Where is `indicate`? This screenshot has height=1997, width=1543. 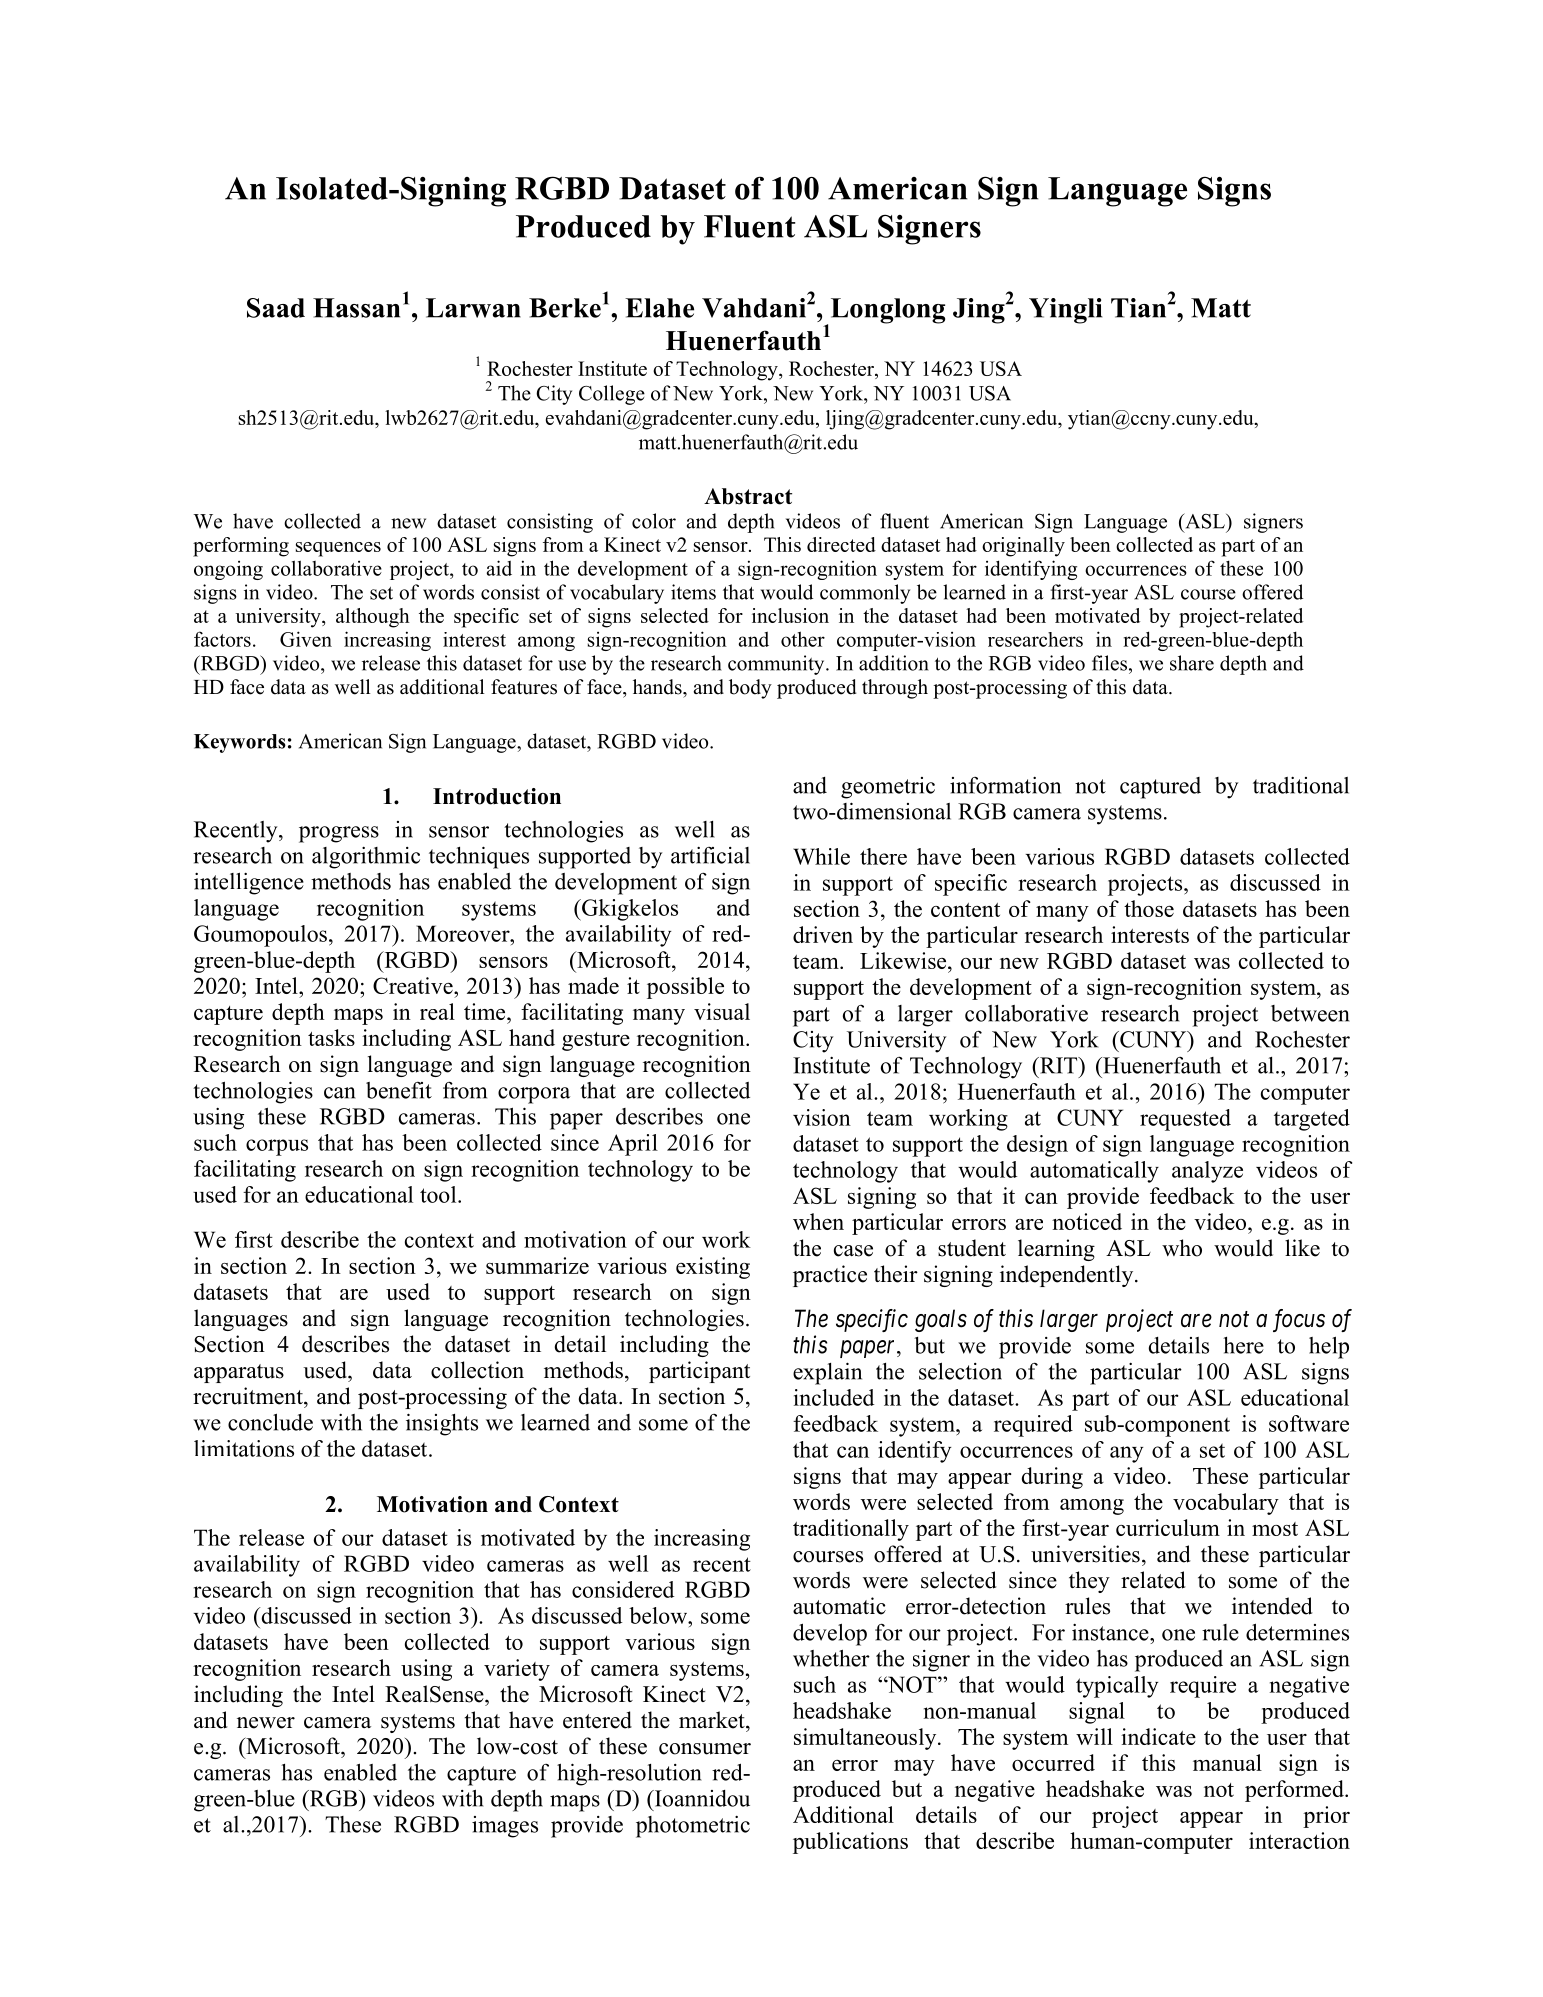 indicate is located at coordinates (1158, 1736).
